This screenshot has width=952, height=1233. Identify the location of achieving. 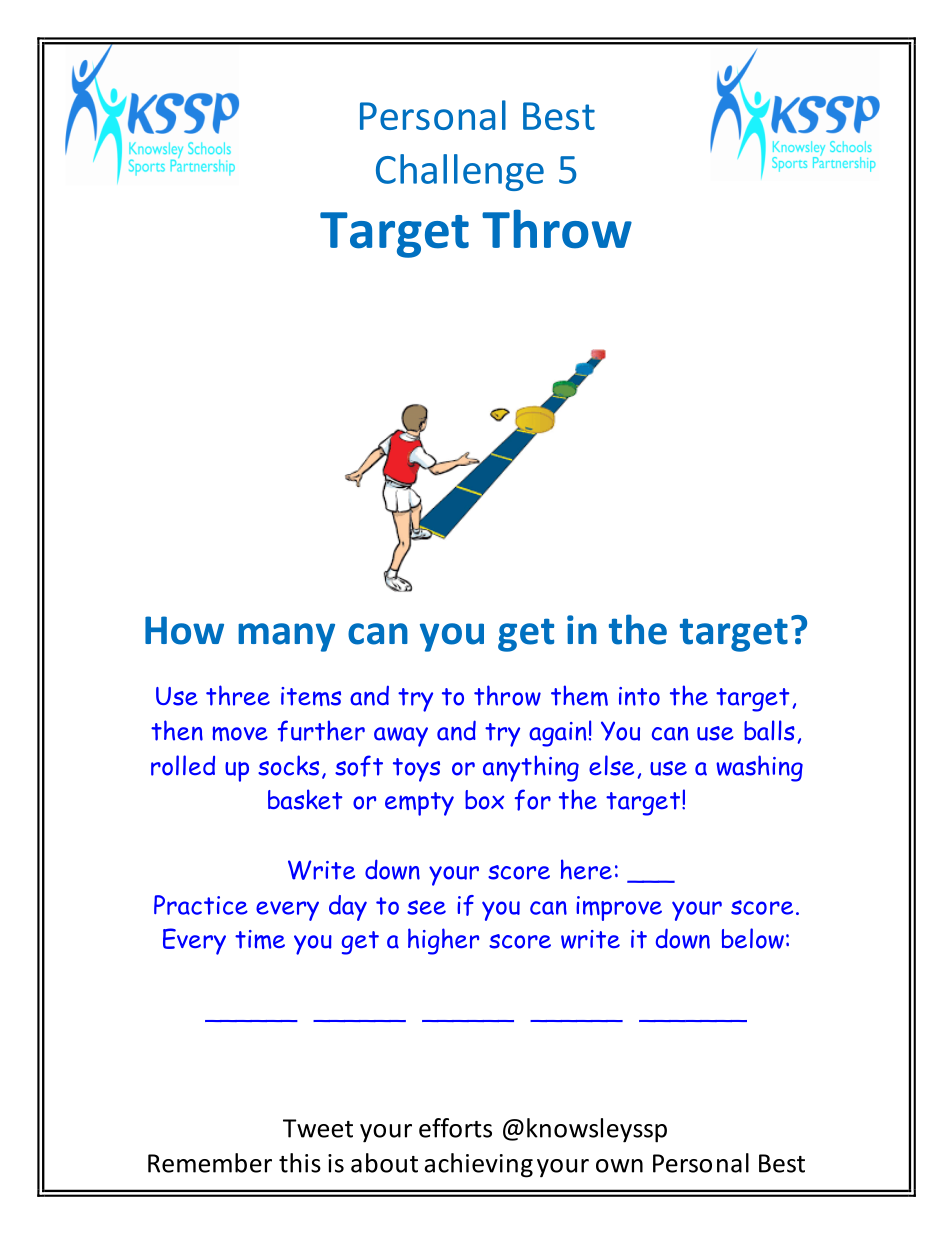
(478, 1165).
